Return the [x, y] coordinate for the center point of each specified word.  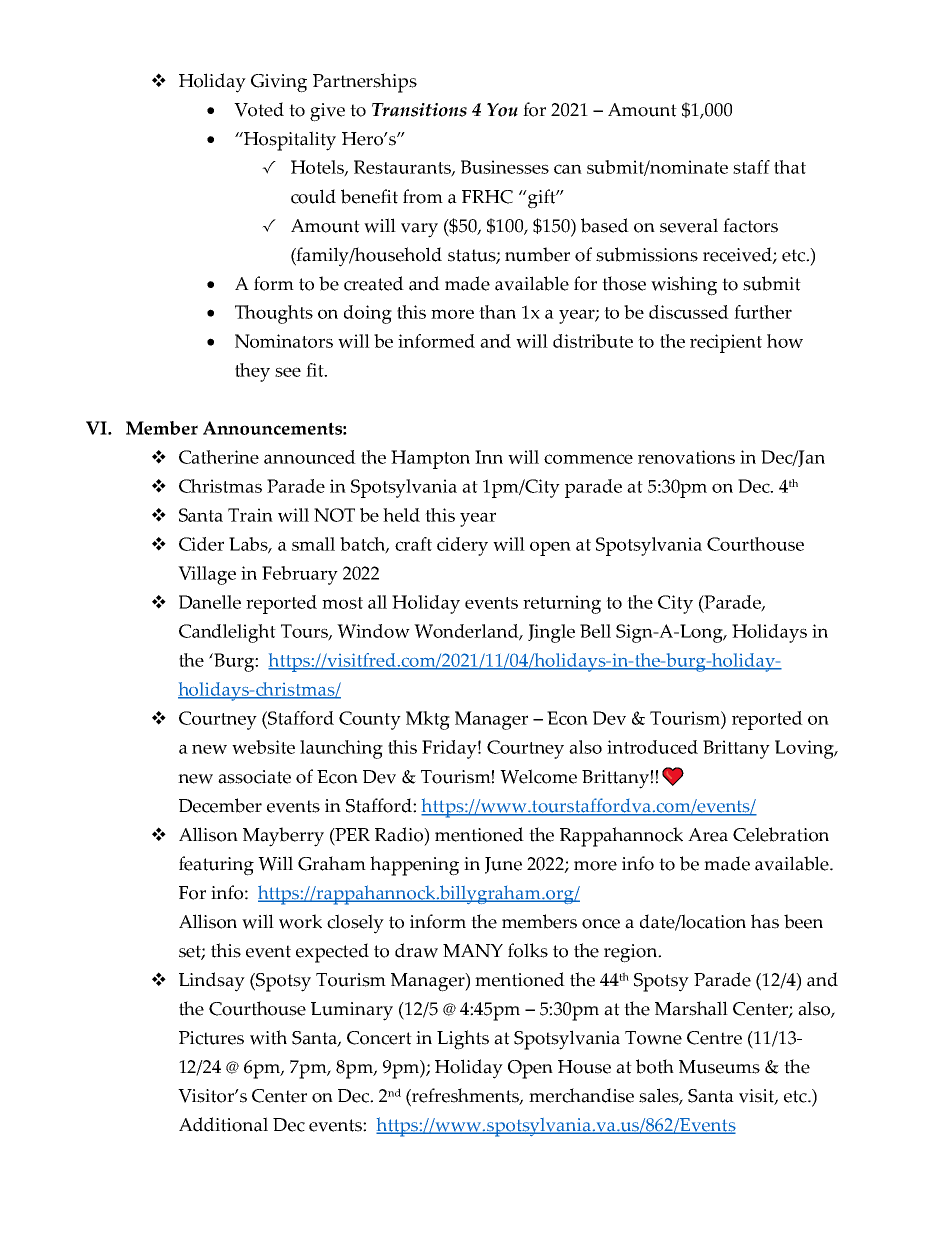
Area [708, 835]
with [268, 1037]
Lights [463, 1040]
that [790, 167]
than [497, 312]
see [288, 372]
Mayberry [283, 837]
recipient [726, 343]
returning [562, 604]
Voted [259, 109]
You [502, 110]
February [300, 575]
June [503, 865]
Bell [595, 631]
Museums [719, 1067]
